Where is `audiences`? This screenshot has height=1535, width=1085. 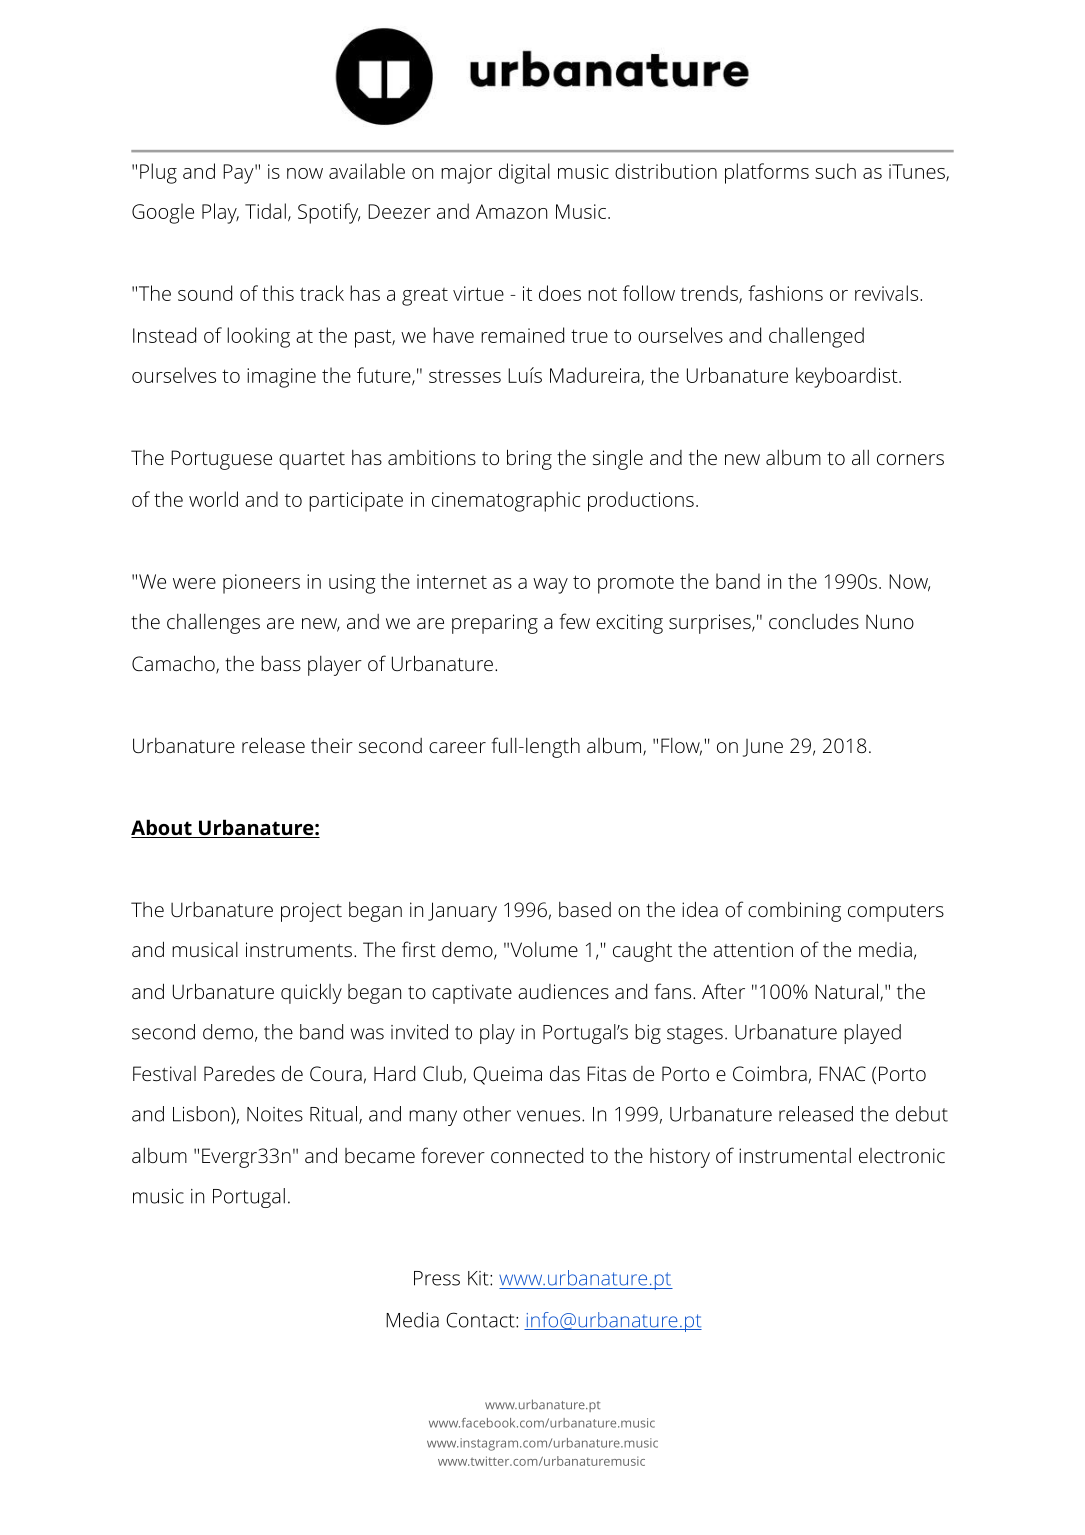
audiences is located at coordinates (563, 991).
